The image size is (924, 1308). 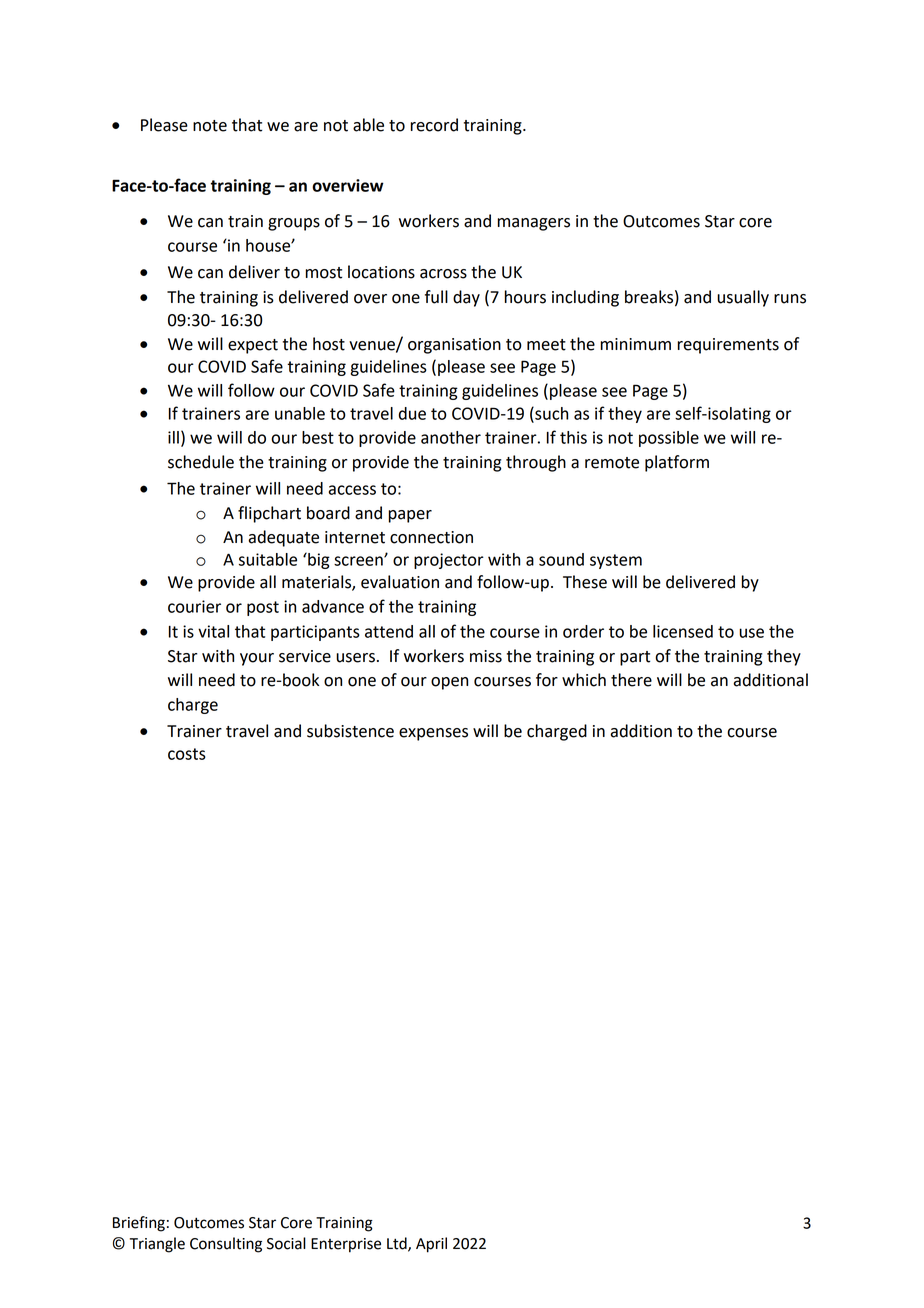 What do you see at coordinates (683, 631) in the screenshot?
I see `licensed` at bounding box center [683, 631].
